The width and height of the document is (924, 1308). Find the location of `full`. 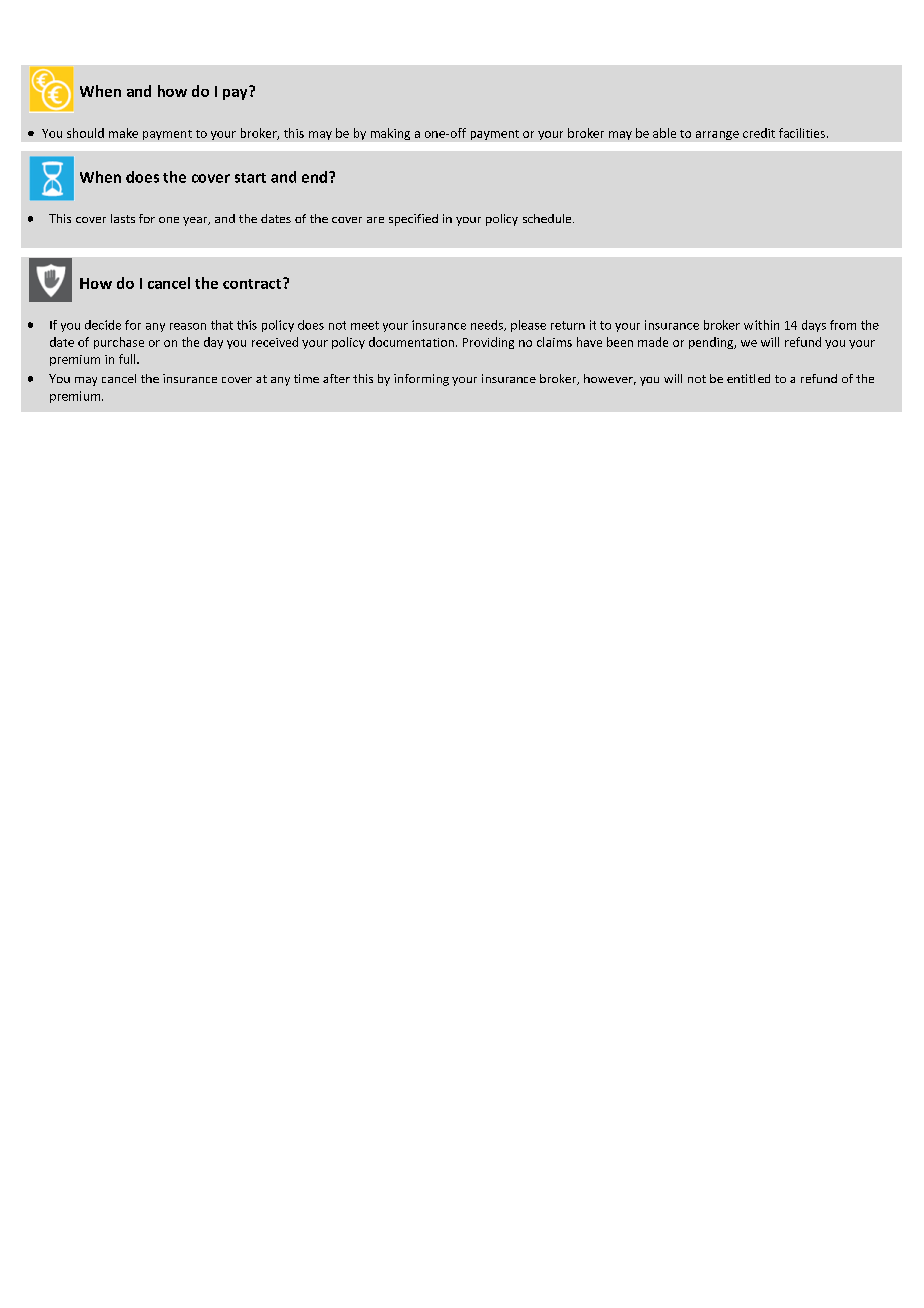

full is located at coordinates (128, 359).
